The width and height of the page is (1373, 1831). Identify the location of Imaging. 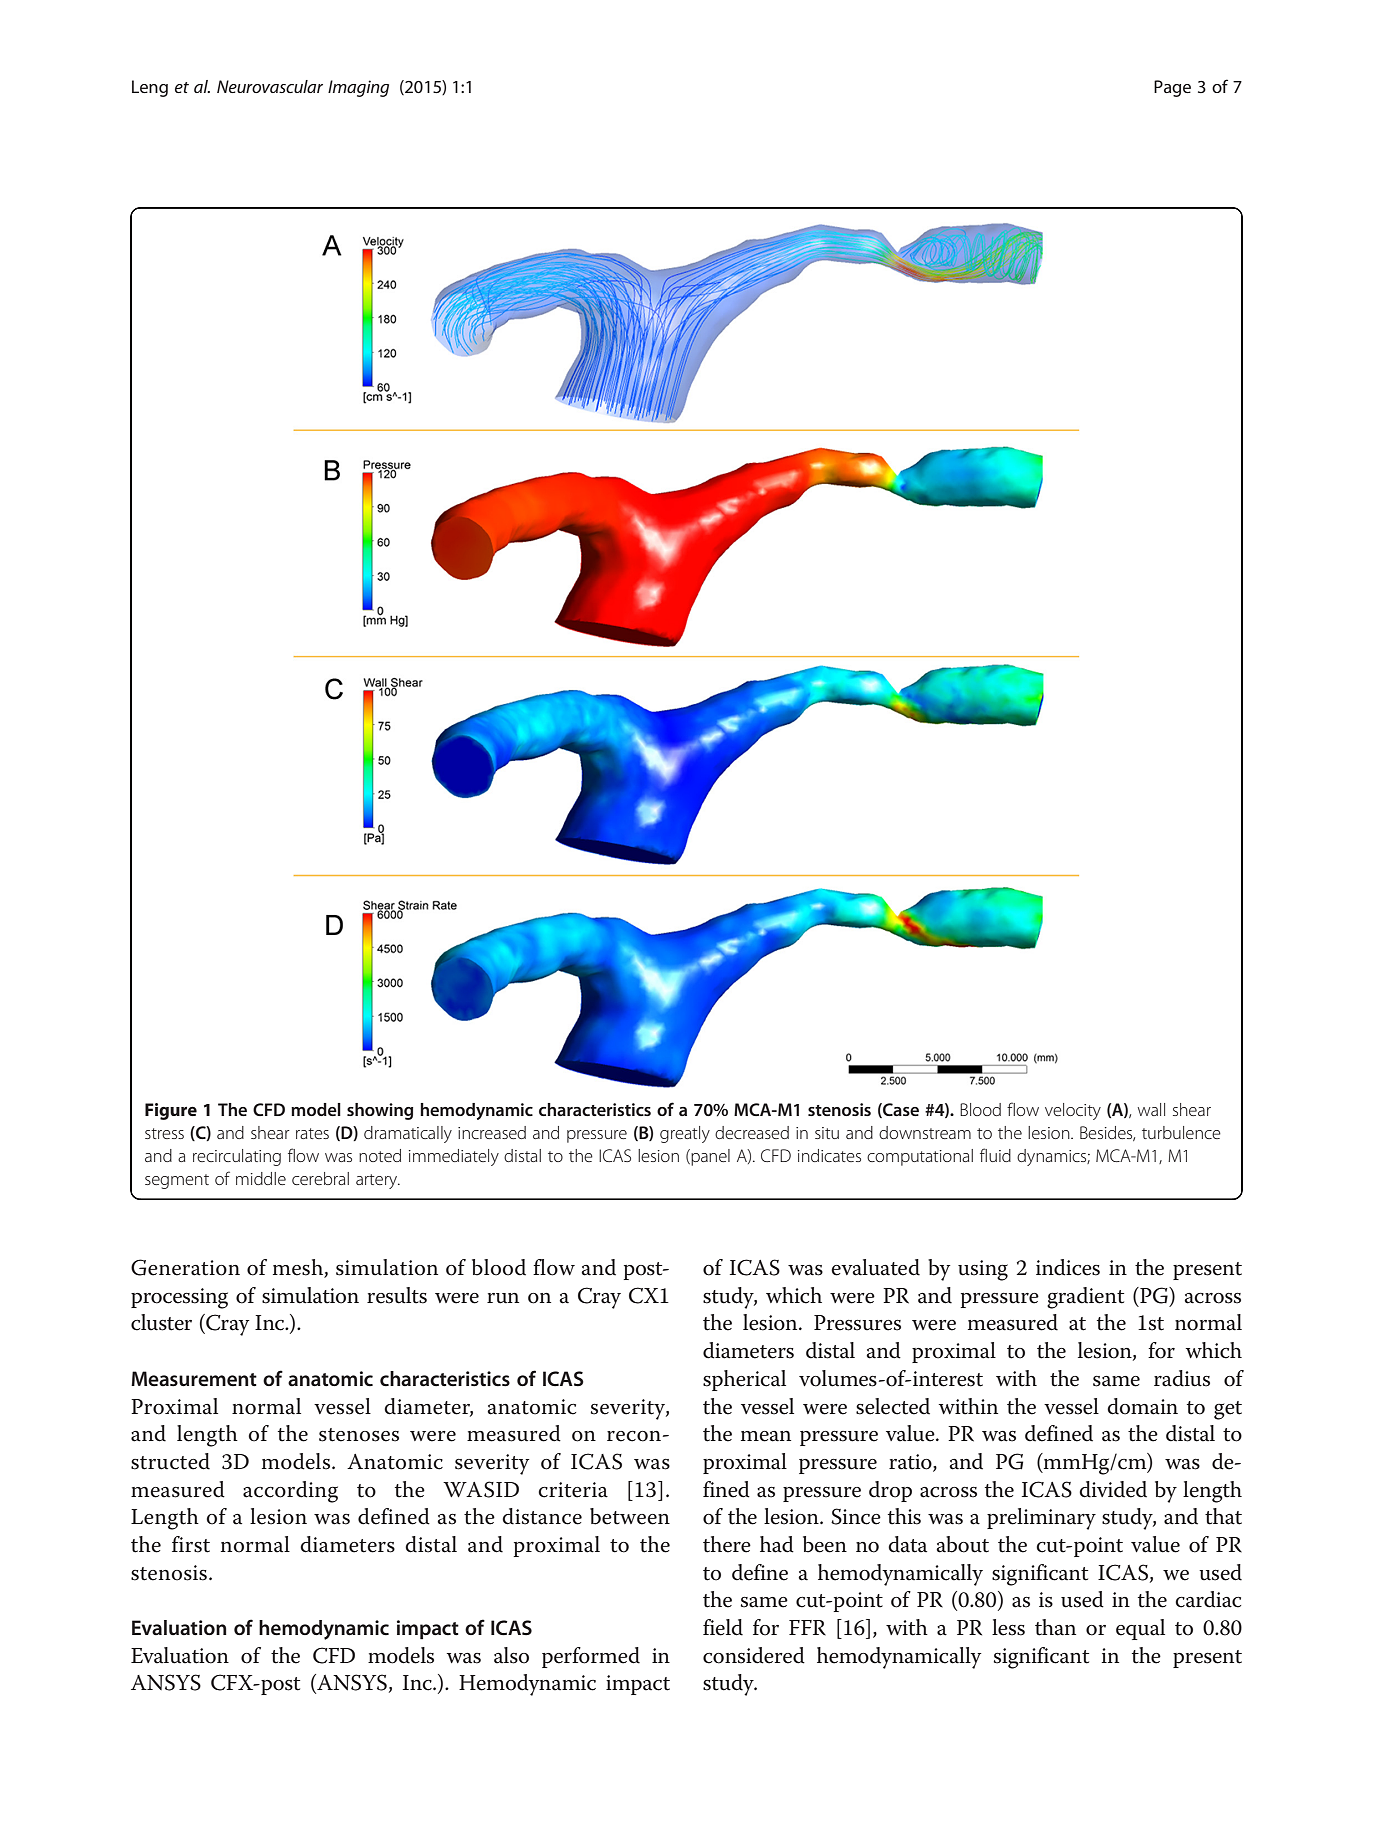
(358, 88).
